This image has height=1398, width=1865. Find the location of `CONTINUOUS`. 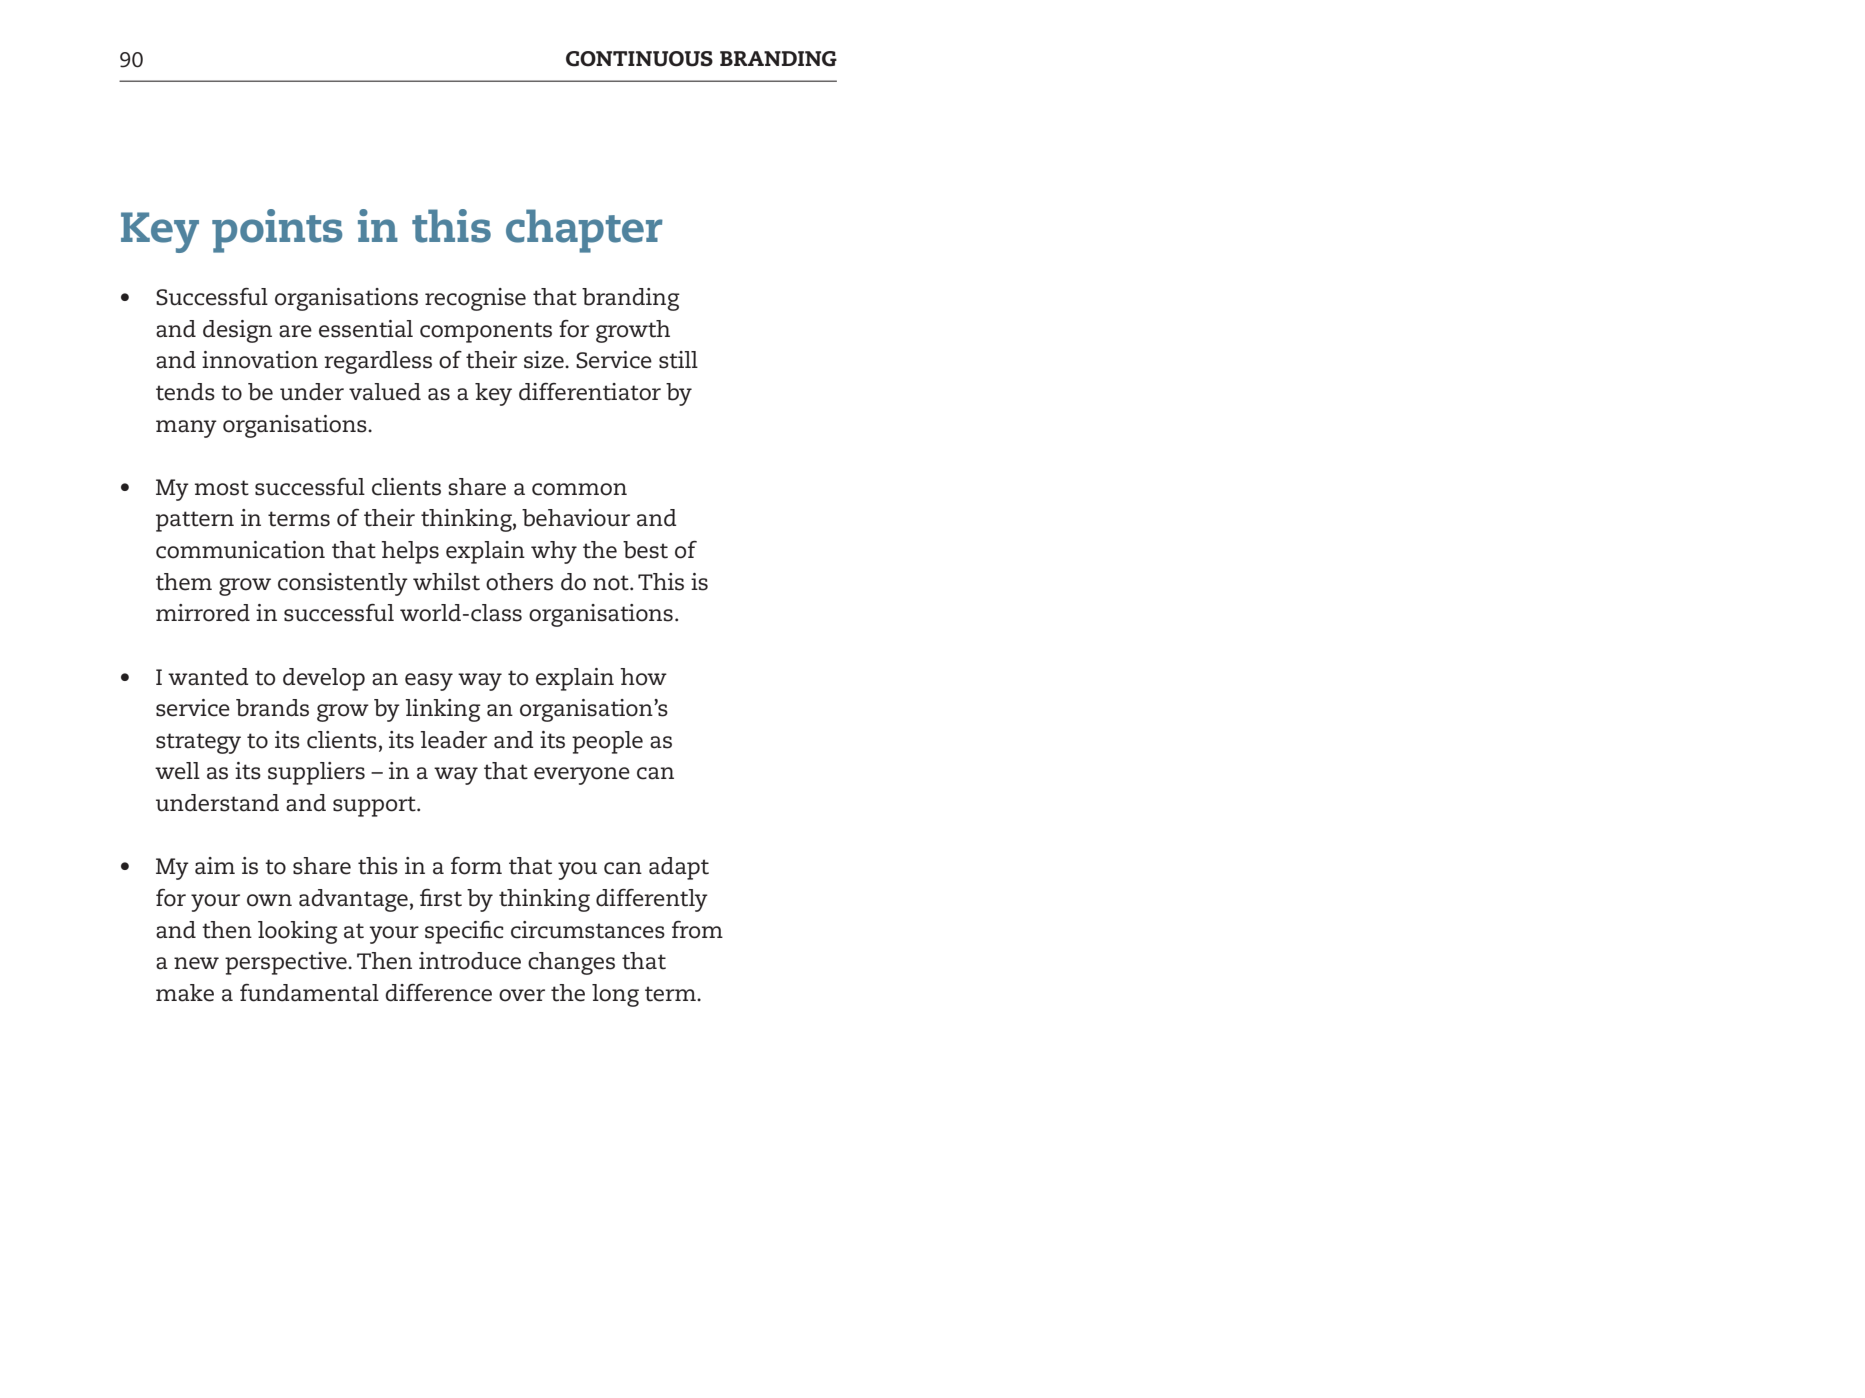

CONTINUOUS is located at coordinates (639, 59).
